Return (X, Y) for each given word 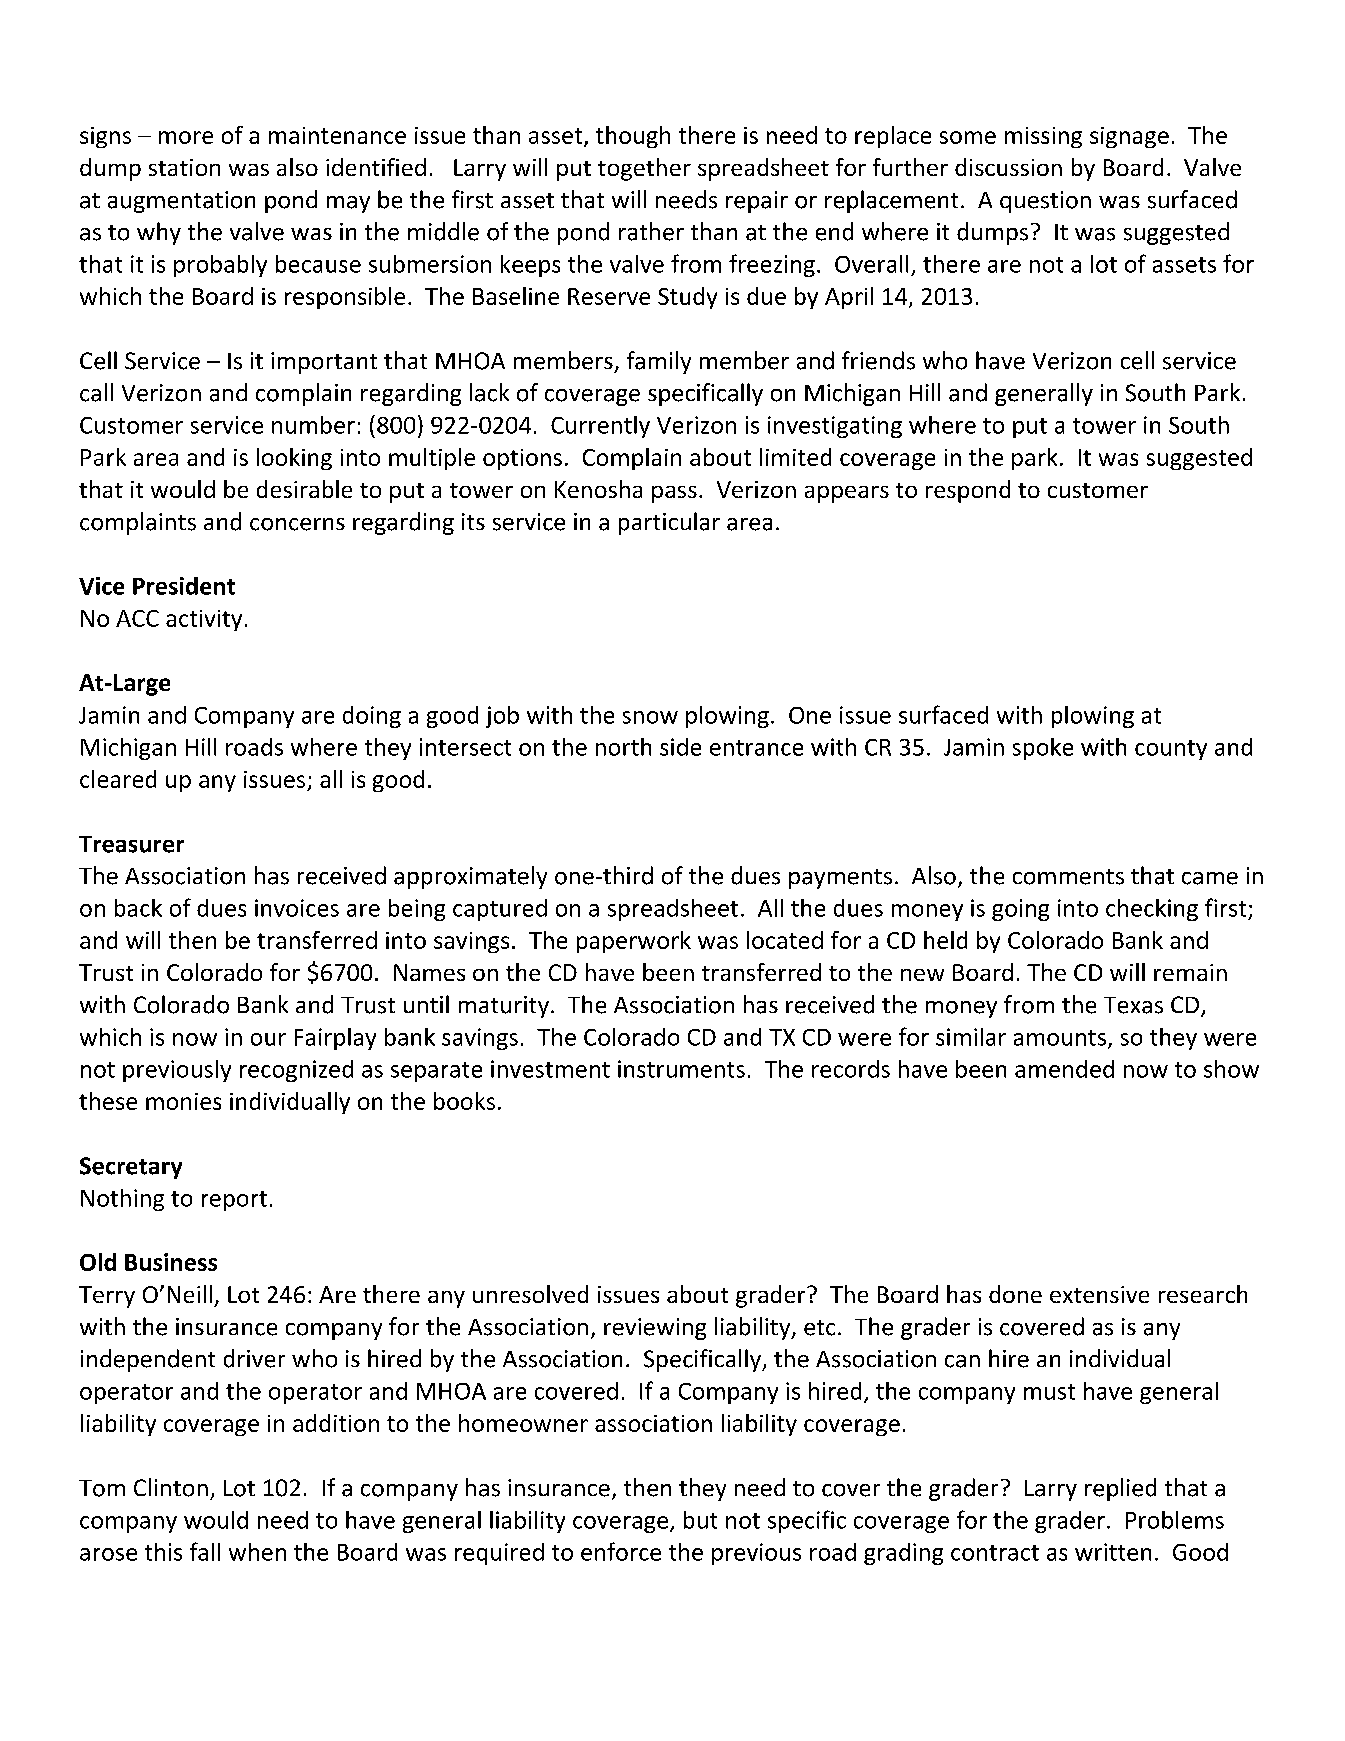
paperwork (634, 942)
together (644, 169)
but (700, 1520)
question (1045, 202)
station (184, 167)
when (257, 1552)
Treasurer (131, 844)
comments (1068, 877)
